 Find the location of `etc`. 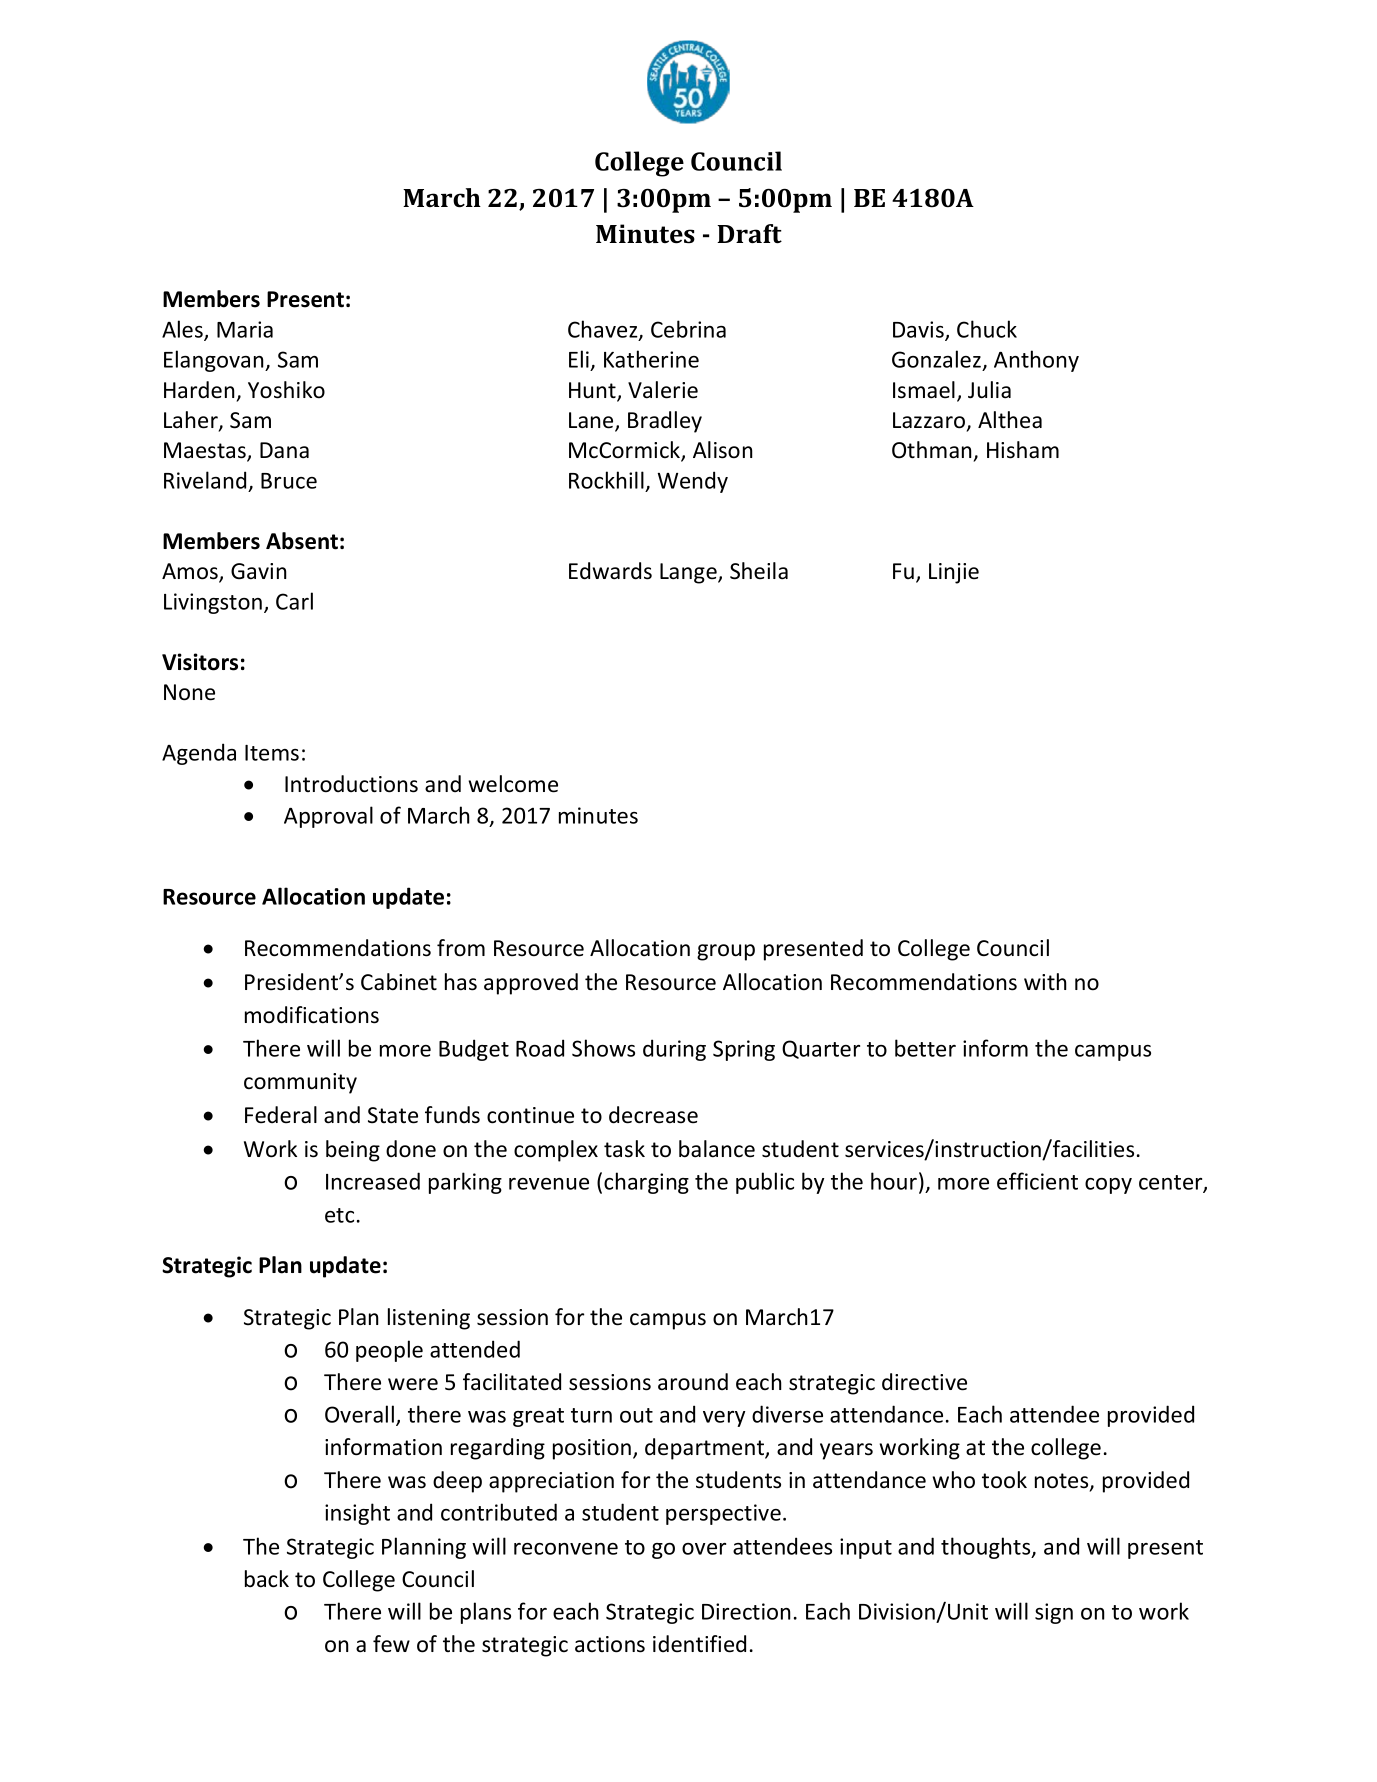

etc is located at coordinates (339, 1215).
